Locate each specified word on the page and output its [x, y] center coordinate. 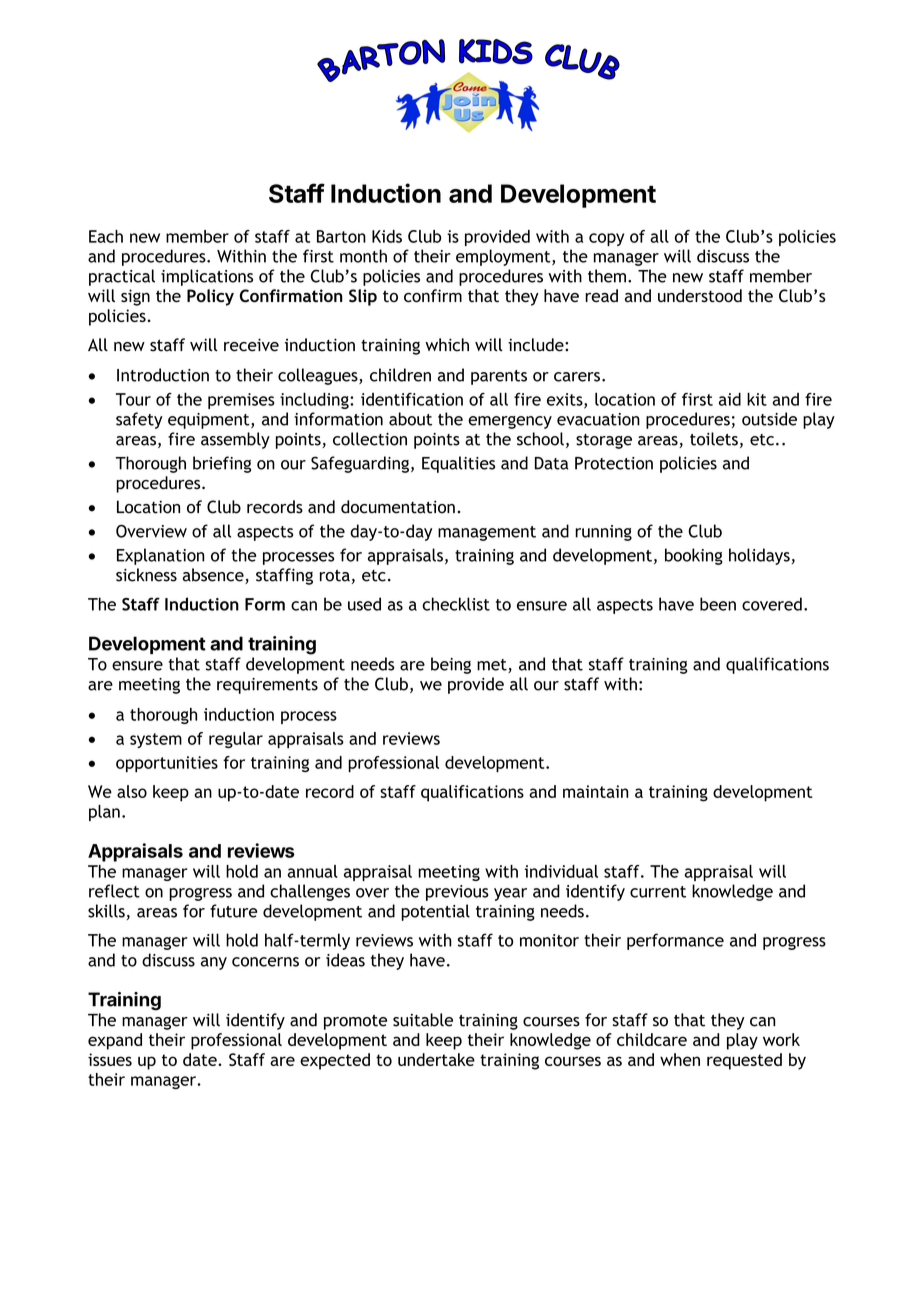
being [451, 665]
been [718, 604]
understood [700, 296]
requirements [267, 686]
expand [115, 1041]
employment [504, 257]
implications [207, 277]
